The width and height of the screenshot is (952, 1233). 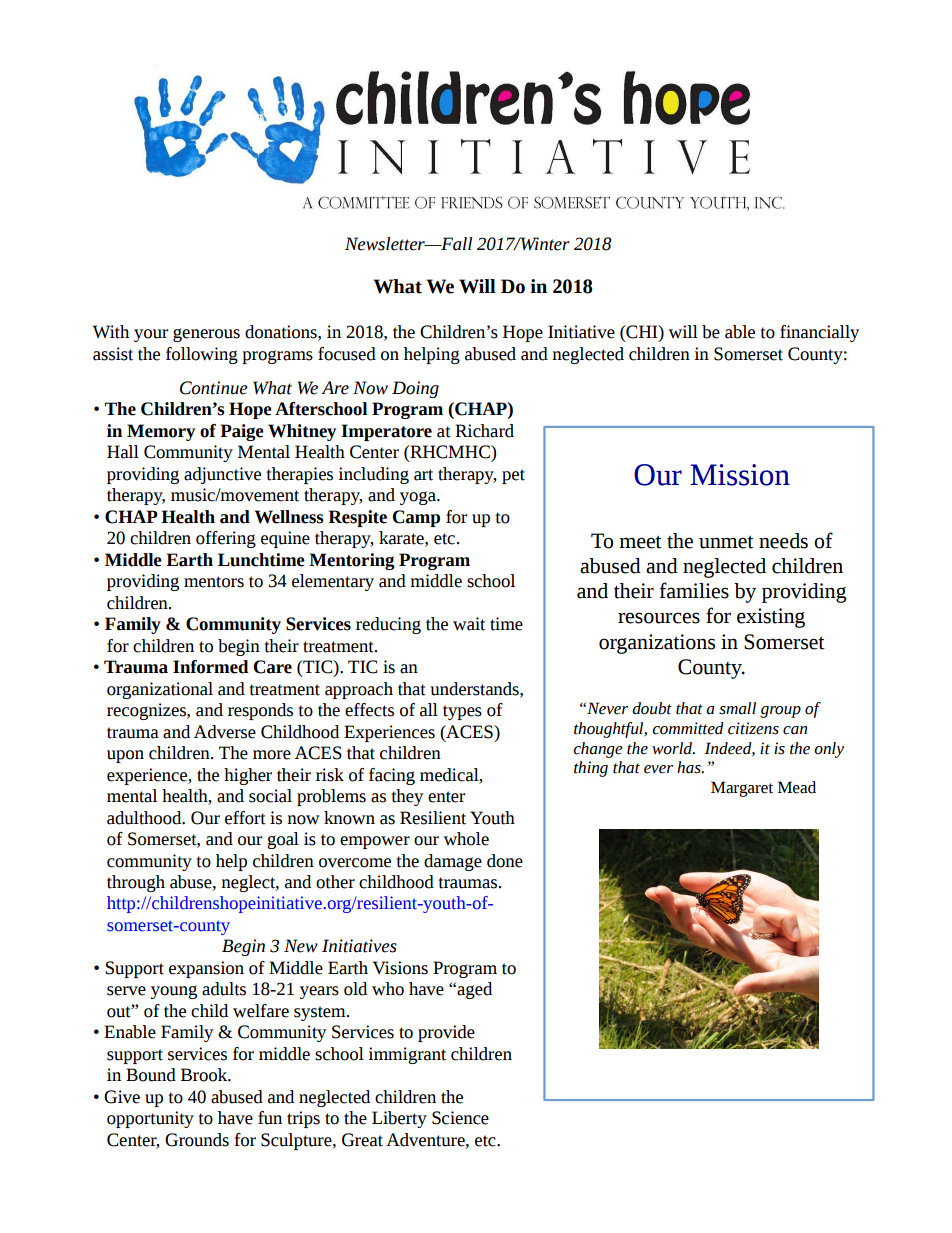 What do you see at coordinates (742, 789) in the screenshot?
I see `Margaret` at bounding box center [742, 789].
